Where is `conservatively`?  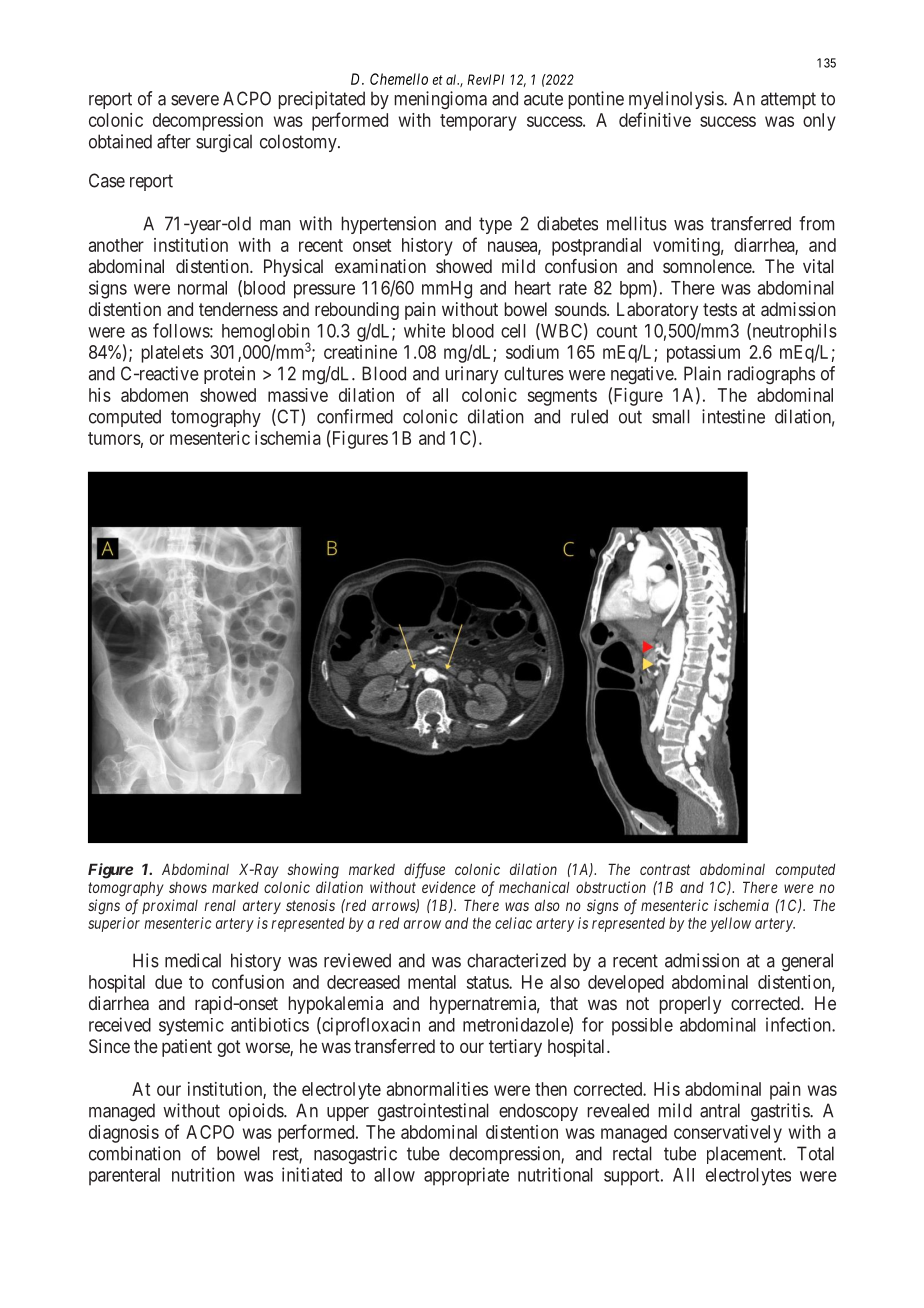
conservatively is located at coordinates (728, 1134).
